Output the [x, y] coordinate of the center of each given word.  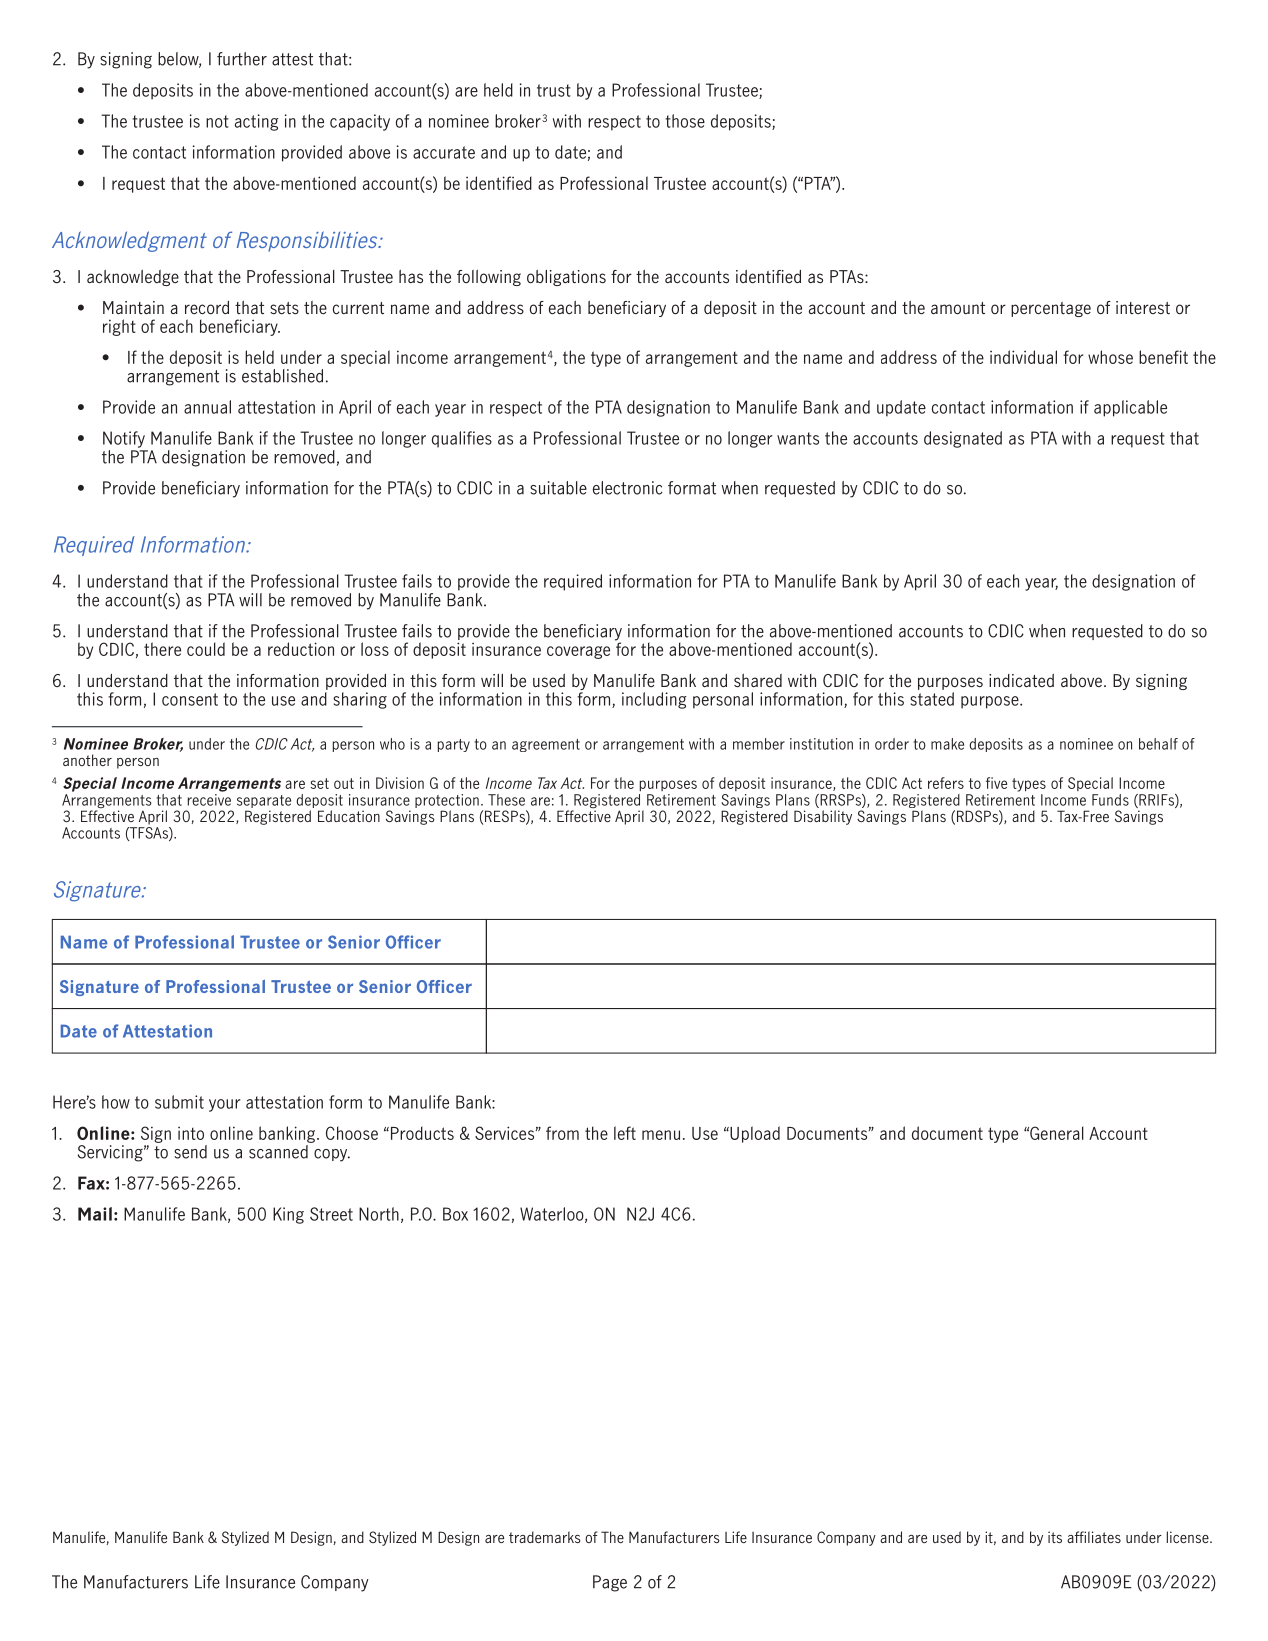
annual [207, 407]
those [685, 121]
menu [661, 1135]
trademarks [545, 1537]
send [190, 1152]
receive [209, 798]
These [506, 800]
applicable [1130, 408]
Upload [754, 1134]
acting [256, 122]
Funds [1110, 800]
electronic [628, 488]
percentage [1051, 309]
